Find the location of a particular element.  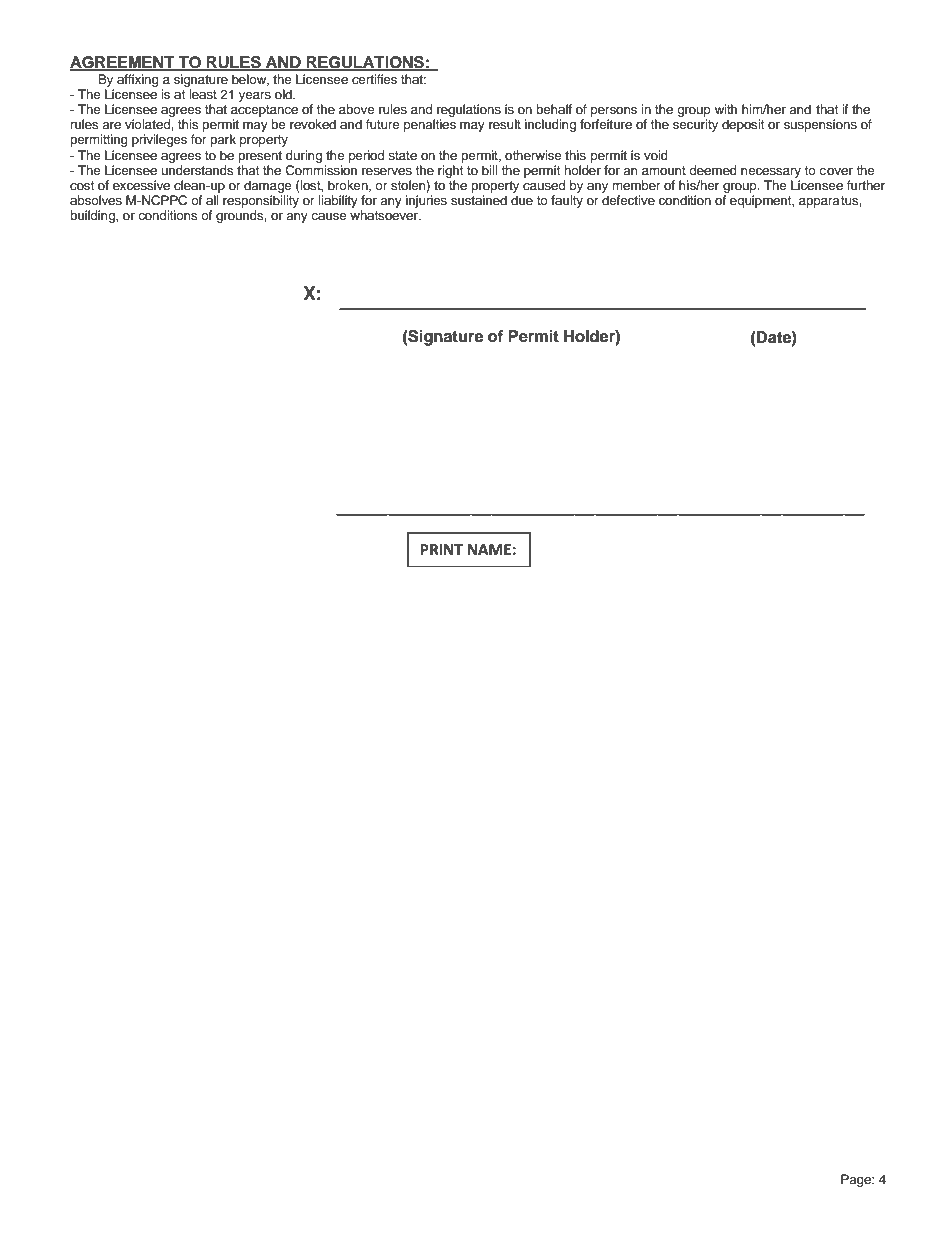

behalf is located at coordinates (554, 109).
